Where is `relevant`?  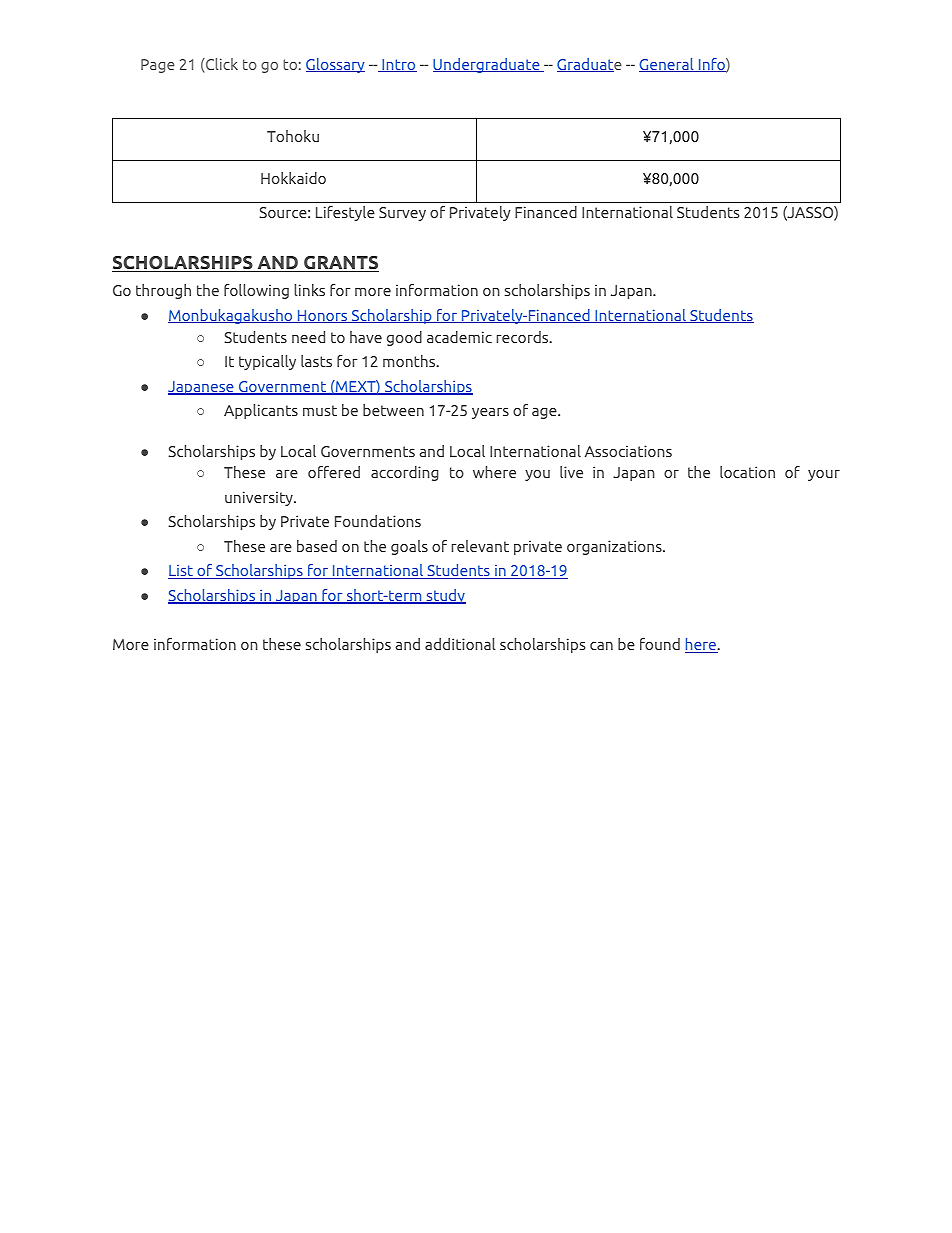 relevant is located at coordinates (480, 546).
